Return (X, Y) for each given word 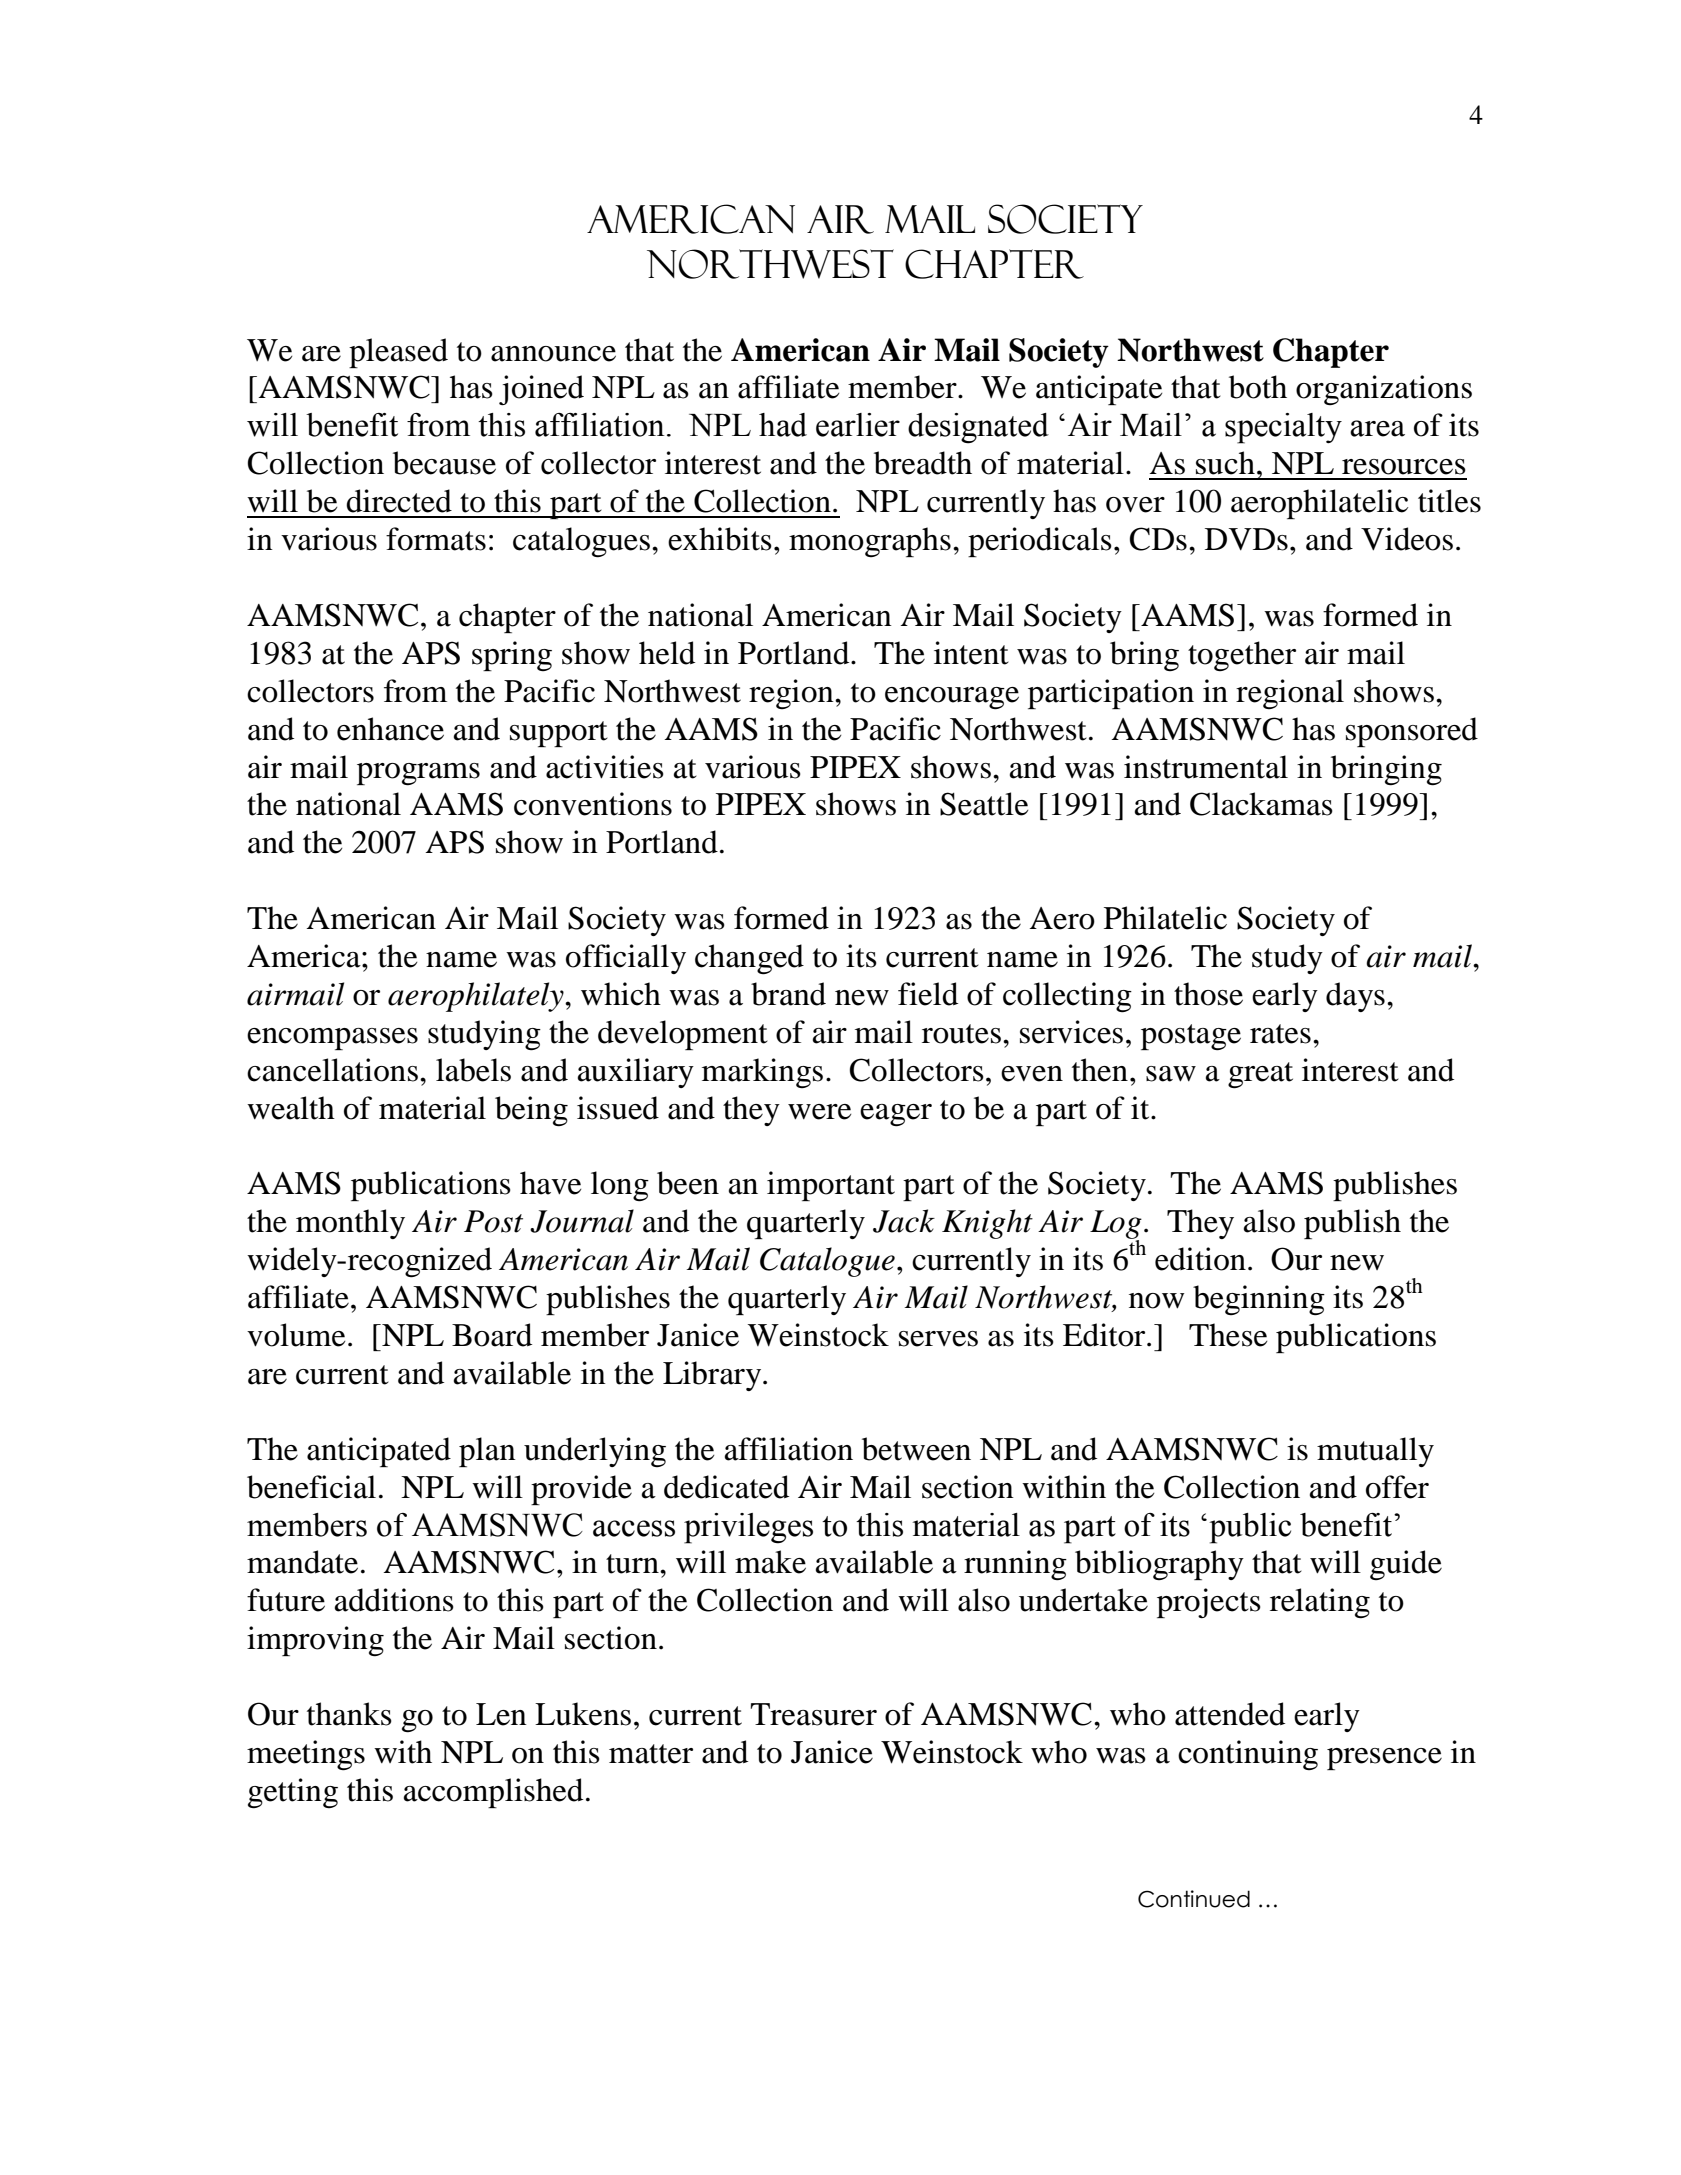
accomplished (493, 1793)
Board (492, 1335)
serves (938, 1339)
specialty (1283, 428)
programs (418, 774)
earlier (858, 425)
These (1228, 1335)
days (1355, 997)
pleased (398, 353)
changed (749, 959)
